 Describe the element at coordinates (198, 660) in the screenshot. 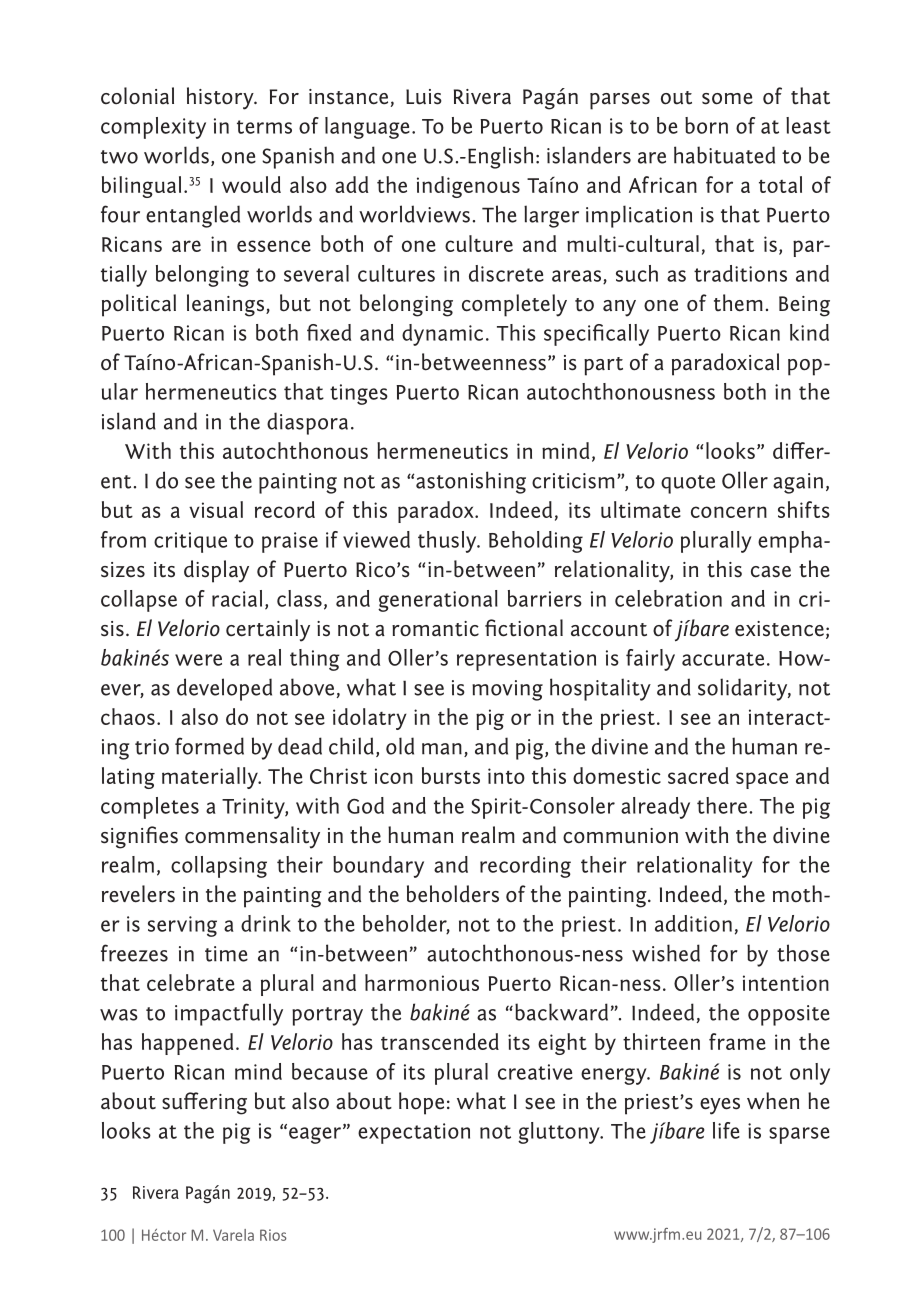

I see `were` at that location.
